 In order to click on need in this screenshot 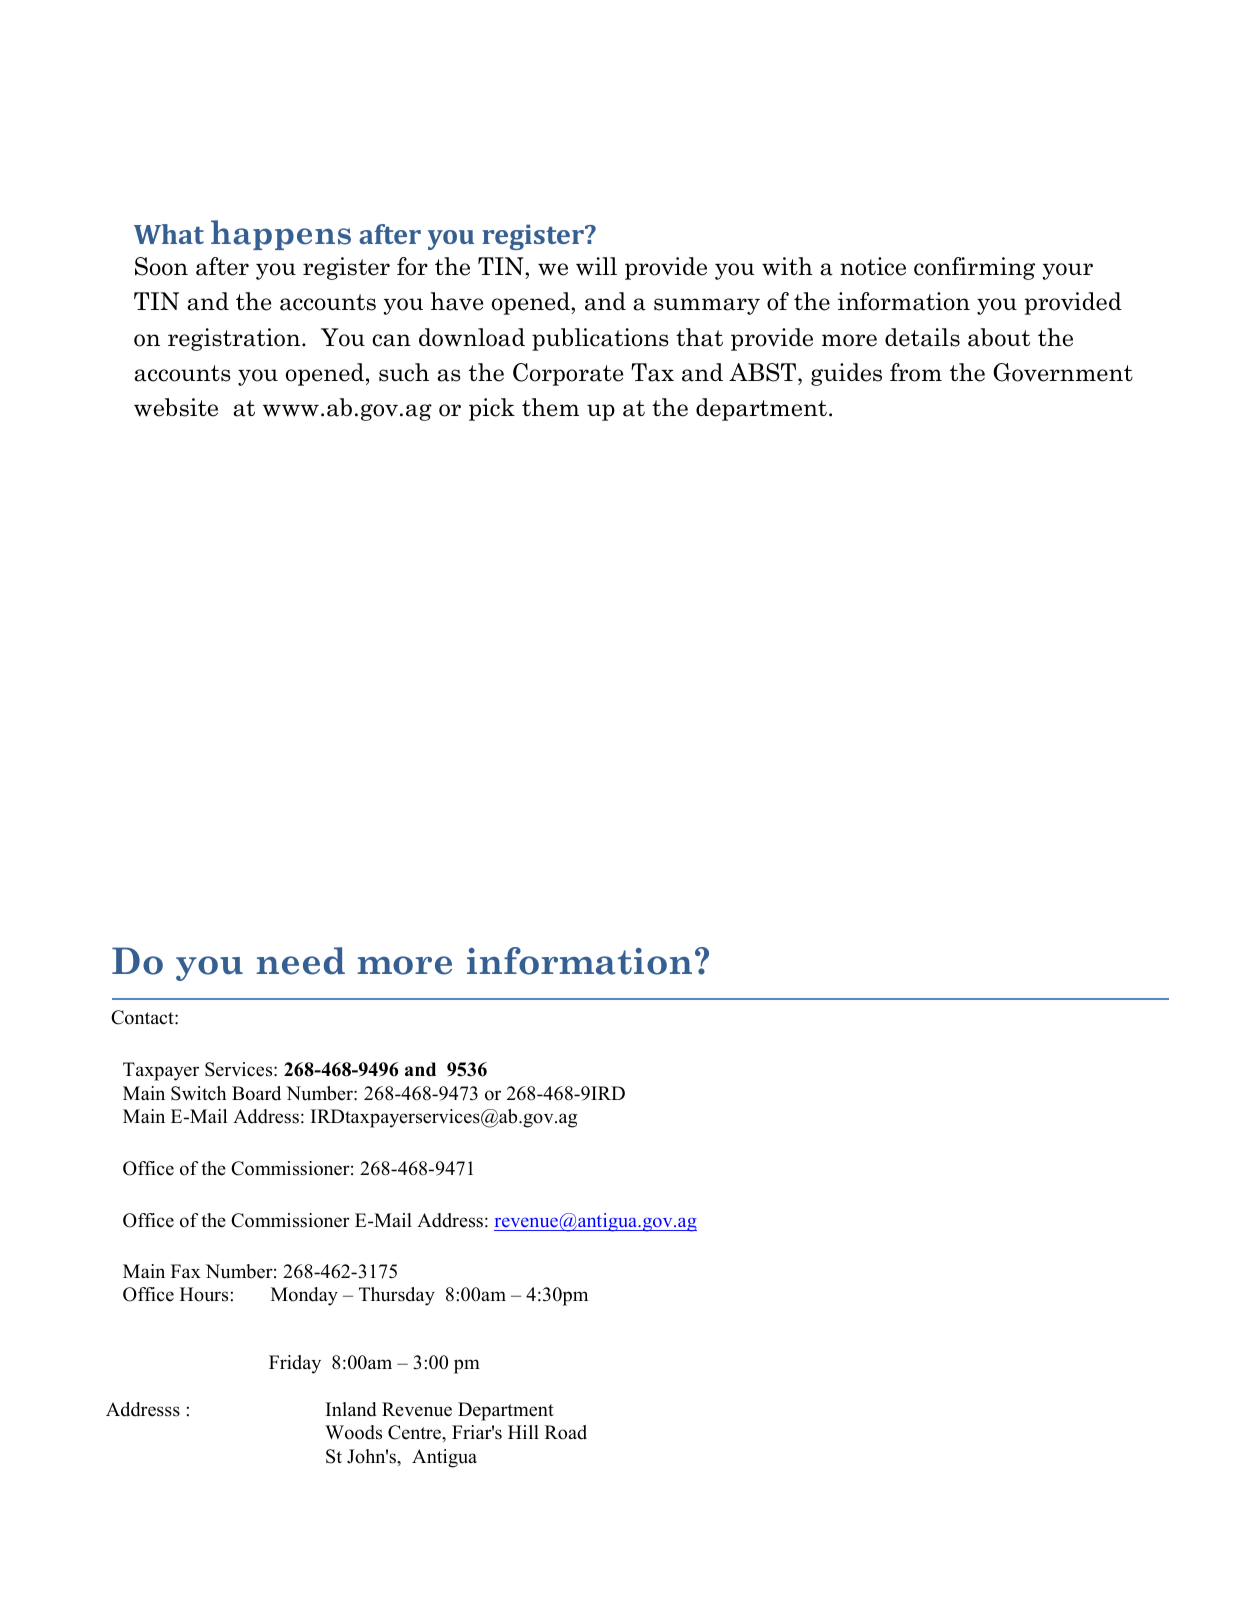, I will do `click(301, 961)`.
